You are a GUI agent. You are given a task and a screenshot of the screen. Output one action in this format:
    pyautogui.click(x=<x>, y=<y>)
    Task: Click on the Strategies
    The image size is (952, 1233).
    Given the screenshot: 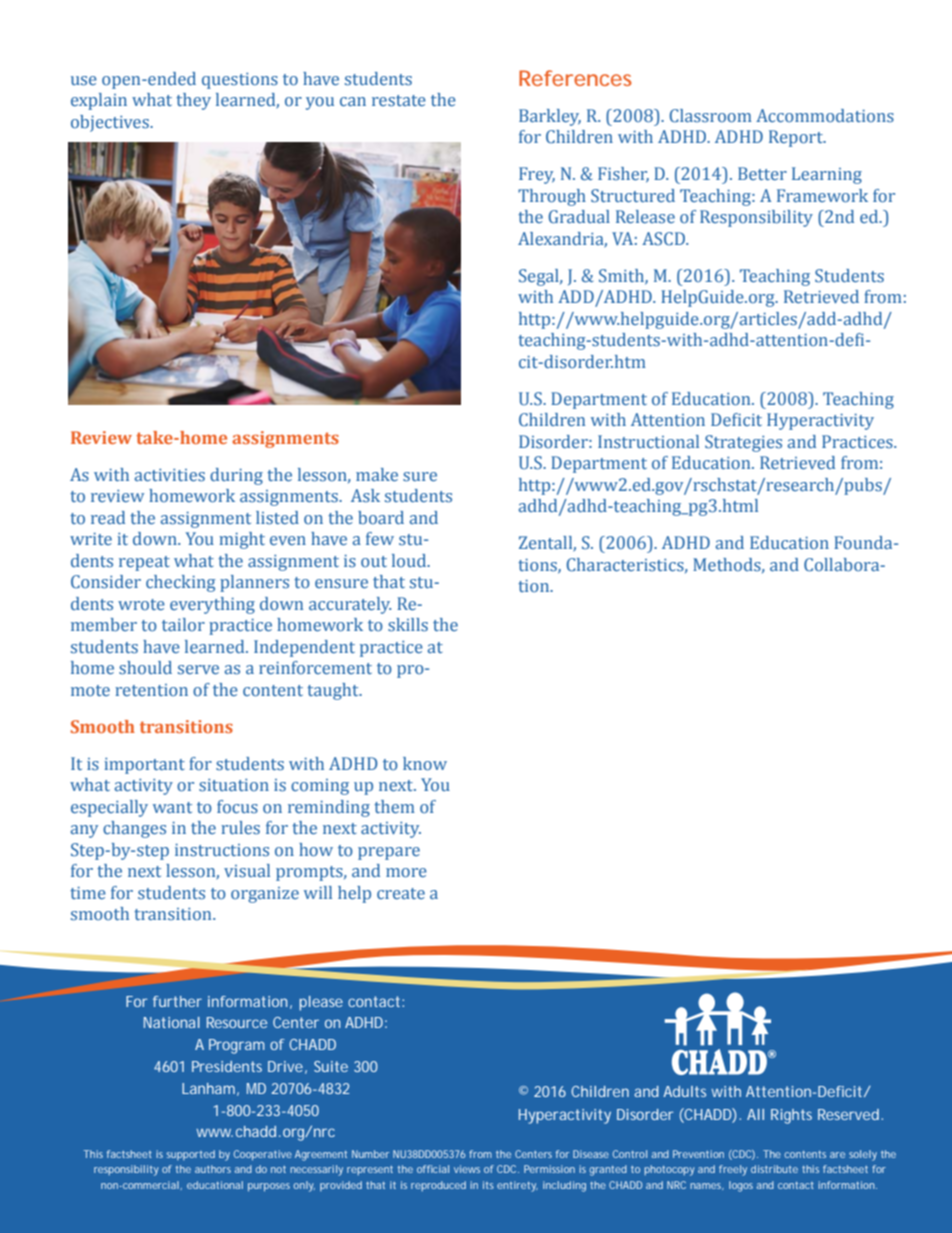 What is the action you would take?
    pyautogui.click(x=743, y=443)
